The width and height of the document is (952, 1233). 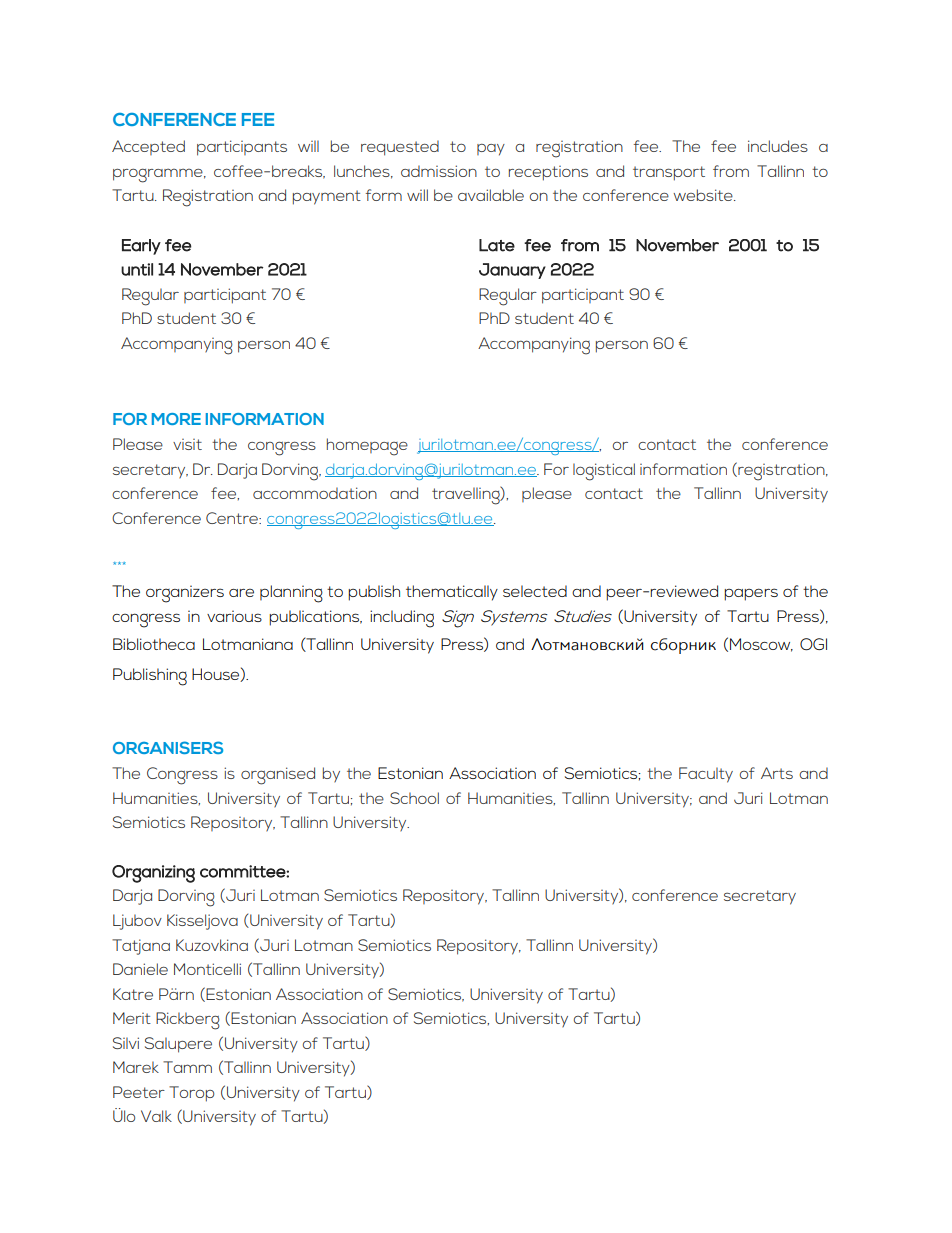 What do you see at coordinates (704, 195) in the document?
I see `website` at bounding box center [704, 195].
